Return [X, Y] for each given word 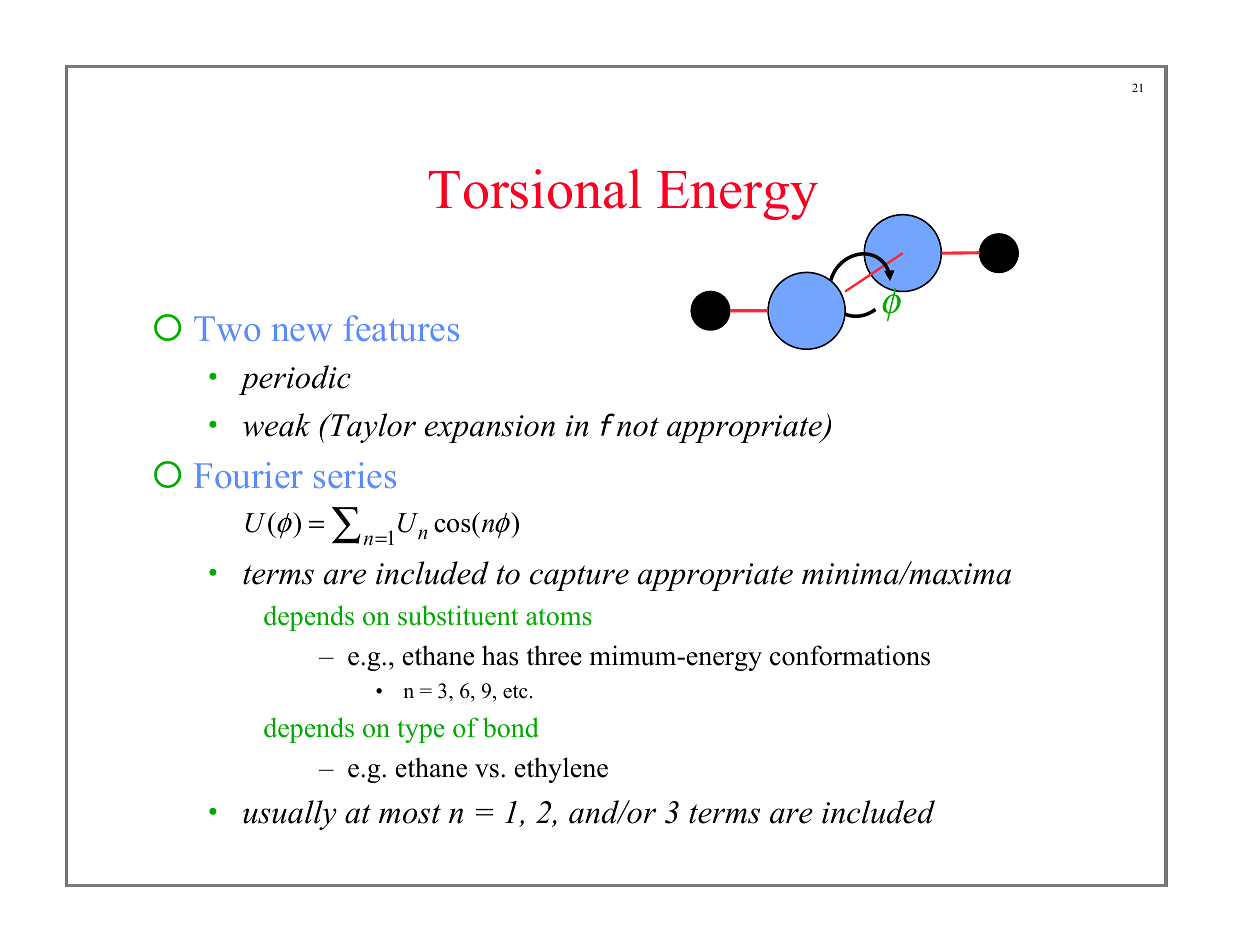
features [401, 328]
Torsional [535, 189]
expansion [489, 429]
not [638, 427]
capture [579, 578]
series [355, 475]
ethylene [561, 770]
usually [290, 815]
